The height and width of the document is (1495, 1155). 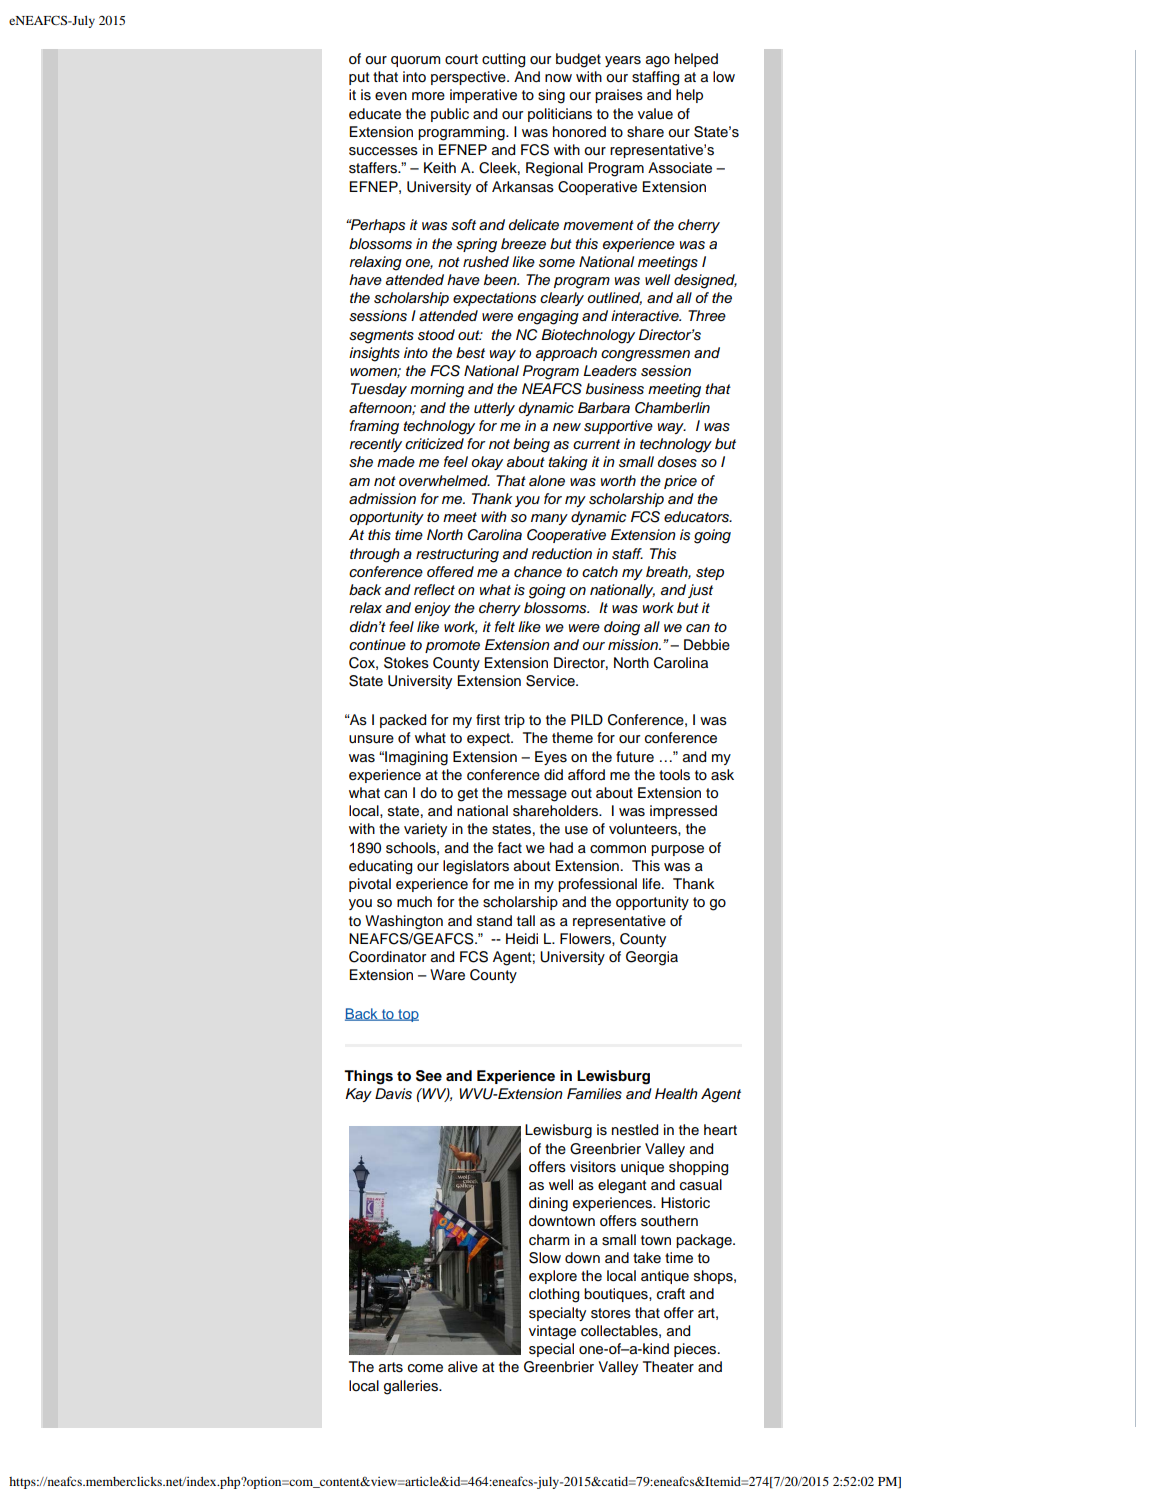 What do you see at coordinates (551, 758) in the document?
I see `Eyes` at bounding box center [551, 758].
